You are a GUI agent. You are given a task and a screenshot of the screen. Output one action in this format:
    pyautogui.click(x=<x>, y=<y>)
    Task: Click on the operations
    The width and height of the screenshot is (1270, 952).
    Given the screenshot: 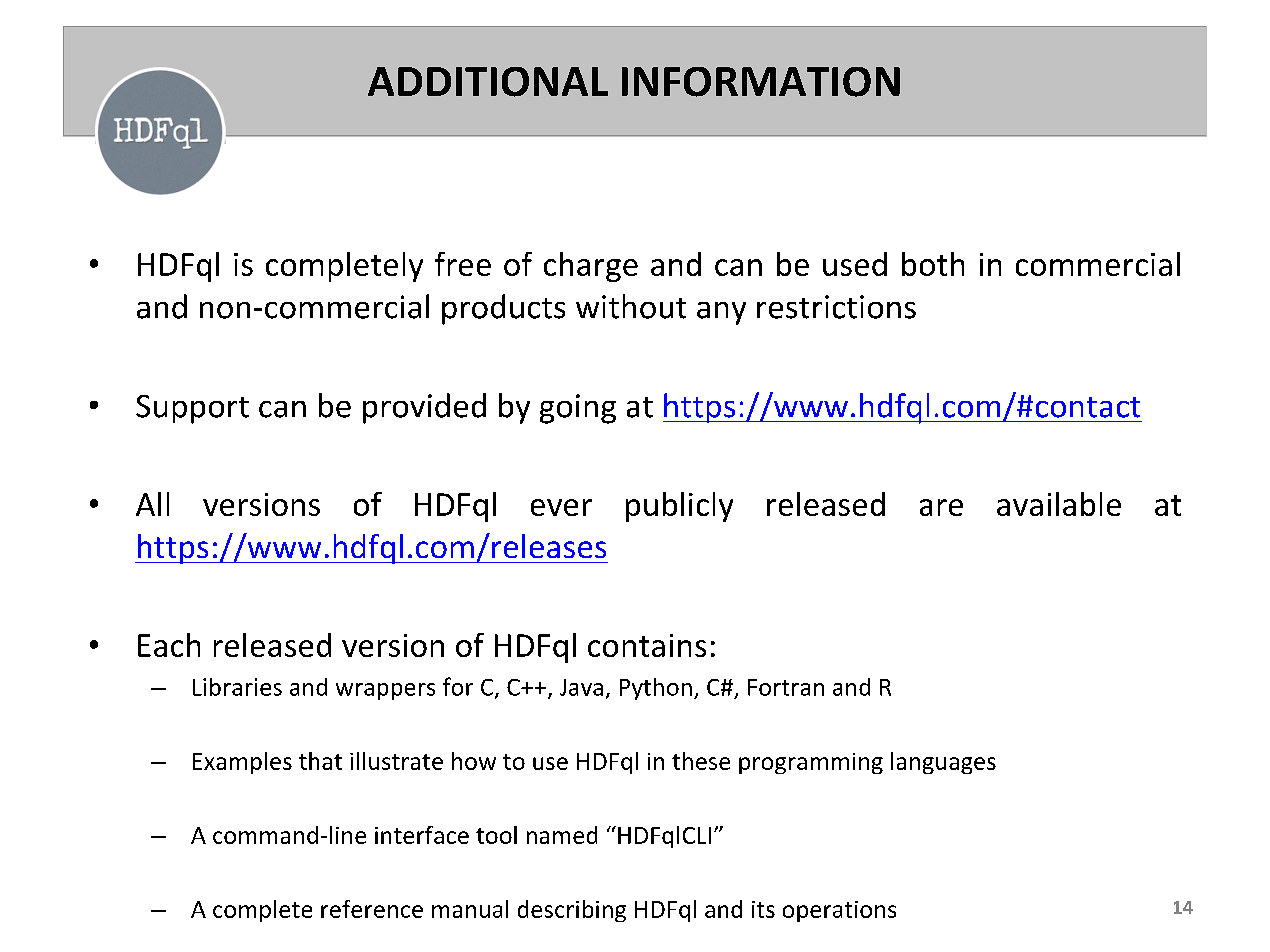 What is the action you would take?
    pyautogui.click(x=839, y=911)
